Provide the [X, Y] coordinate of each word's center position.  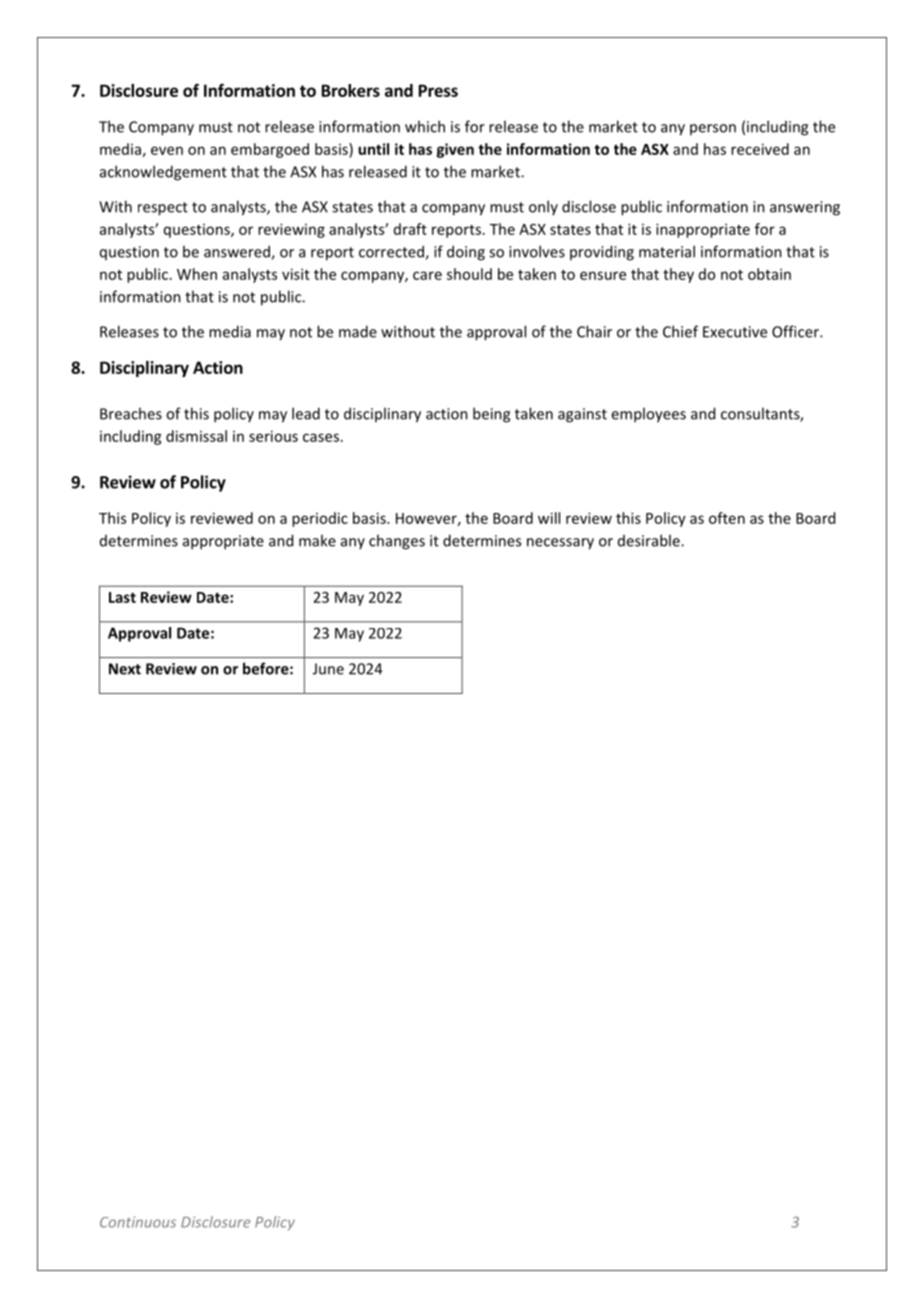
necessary [560, 544]
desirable [650, 540]
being [491, 415]
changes [397, 542]
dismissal [196, 436]
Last [122, 597]
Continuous [138, 1222]
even [167, 150]
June [328, 669]
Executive [735, 332]
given [455, 150]
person [713, 129]
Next [125, 669]
